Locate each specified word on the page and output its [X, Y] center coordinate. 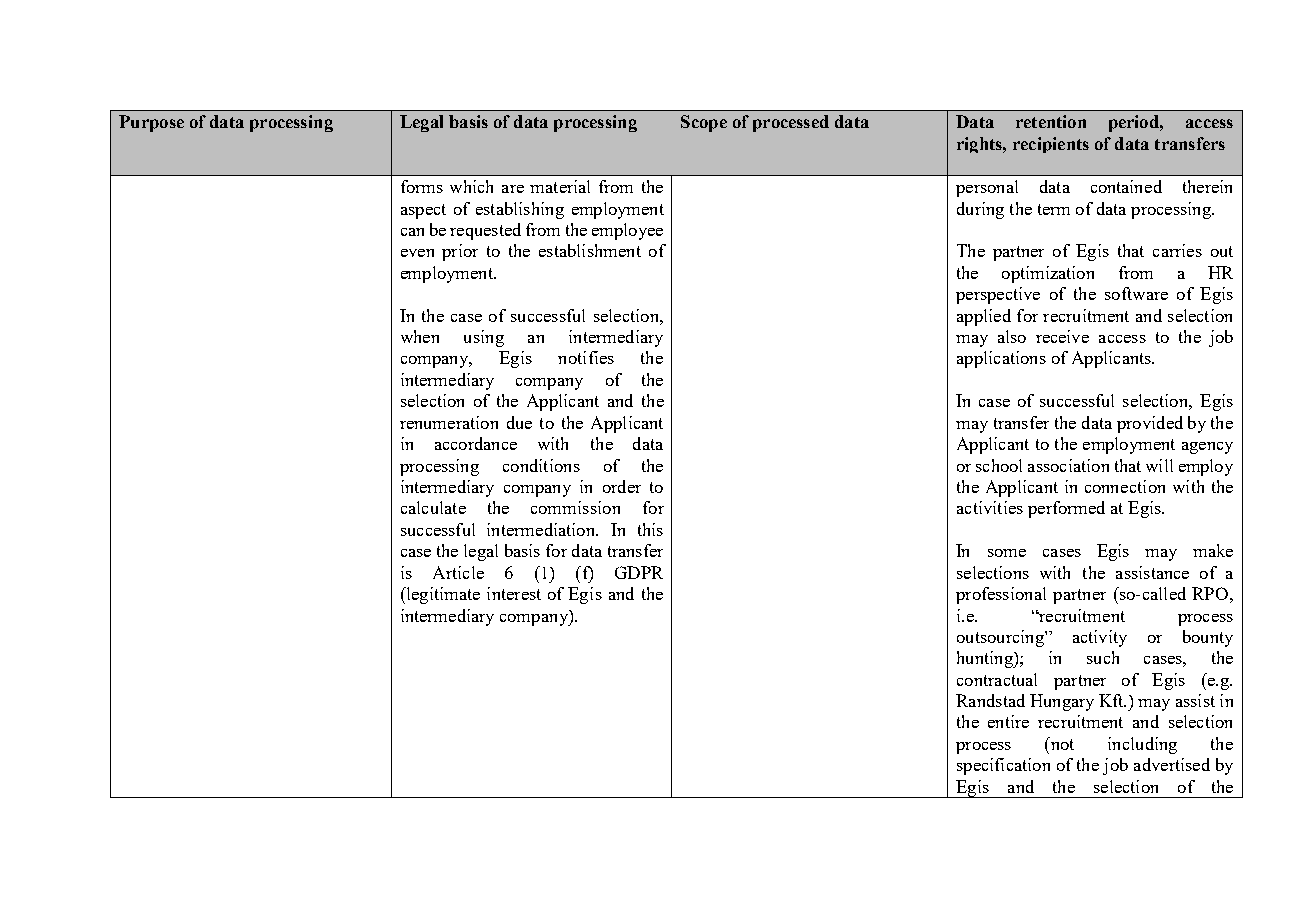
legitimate [442, 595]
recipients [1051, 145]
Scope [704, 123]
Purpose [151, 123]
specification [1003, 766]
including [1142, 745]
